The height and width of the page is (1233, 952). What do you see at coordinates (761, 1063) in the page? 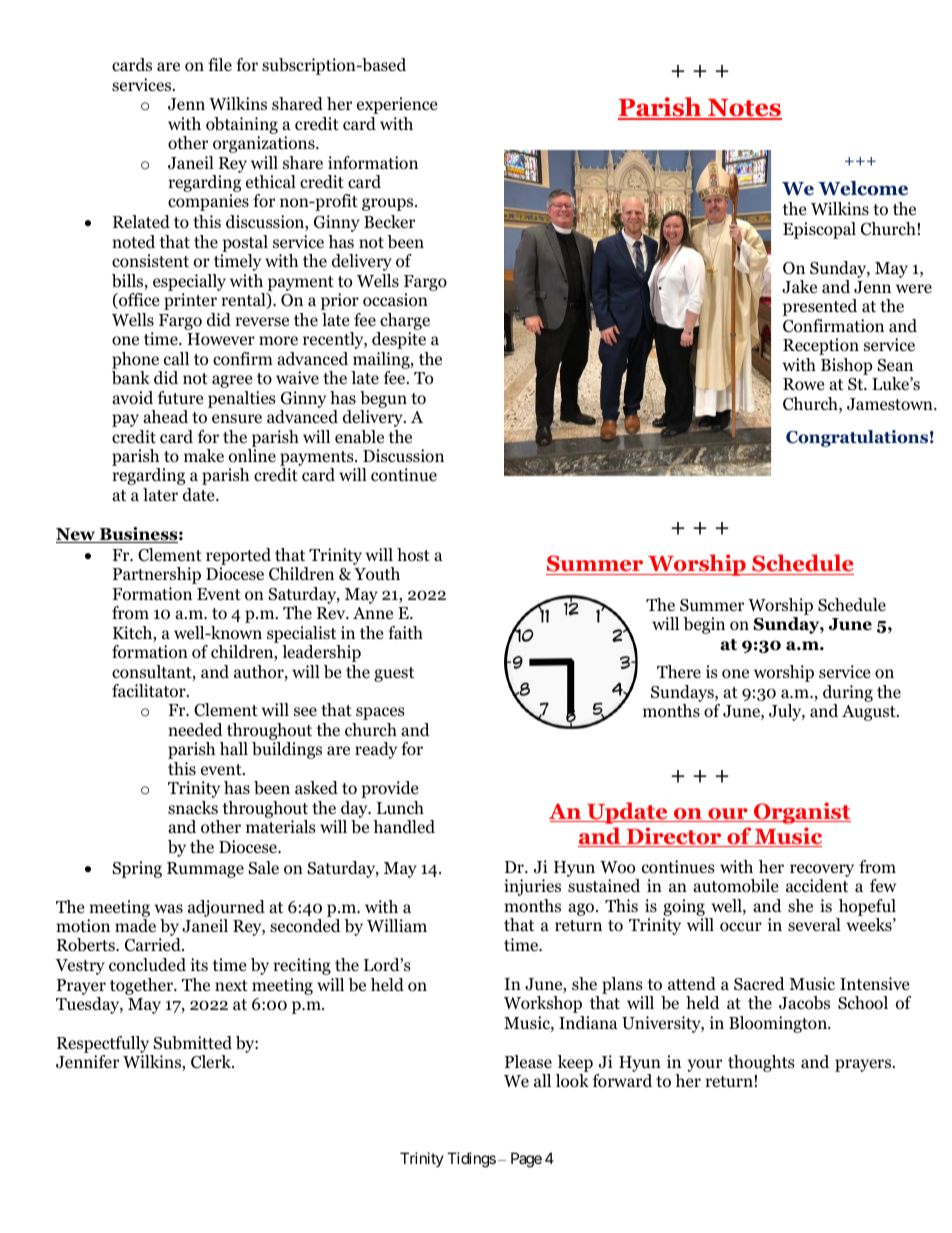
I see `thoughts` at bounding box center [761, 1063].
